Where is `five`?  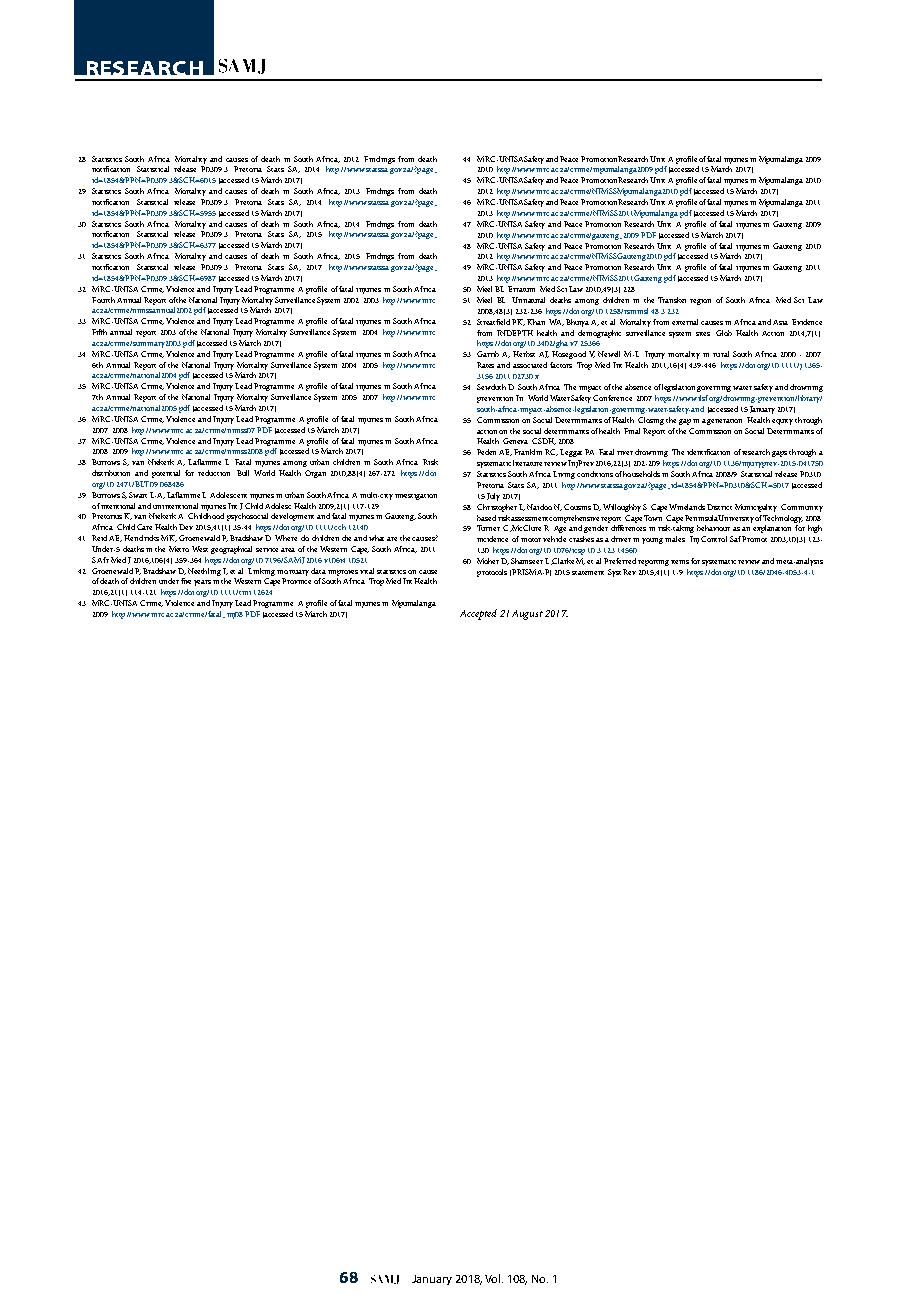 five is located at coordinates (186, 581).
